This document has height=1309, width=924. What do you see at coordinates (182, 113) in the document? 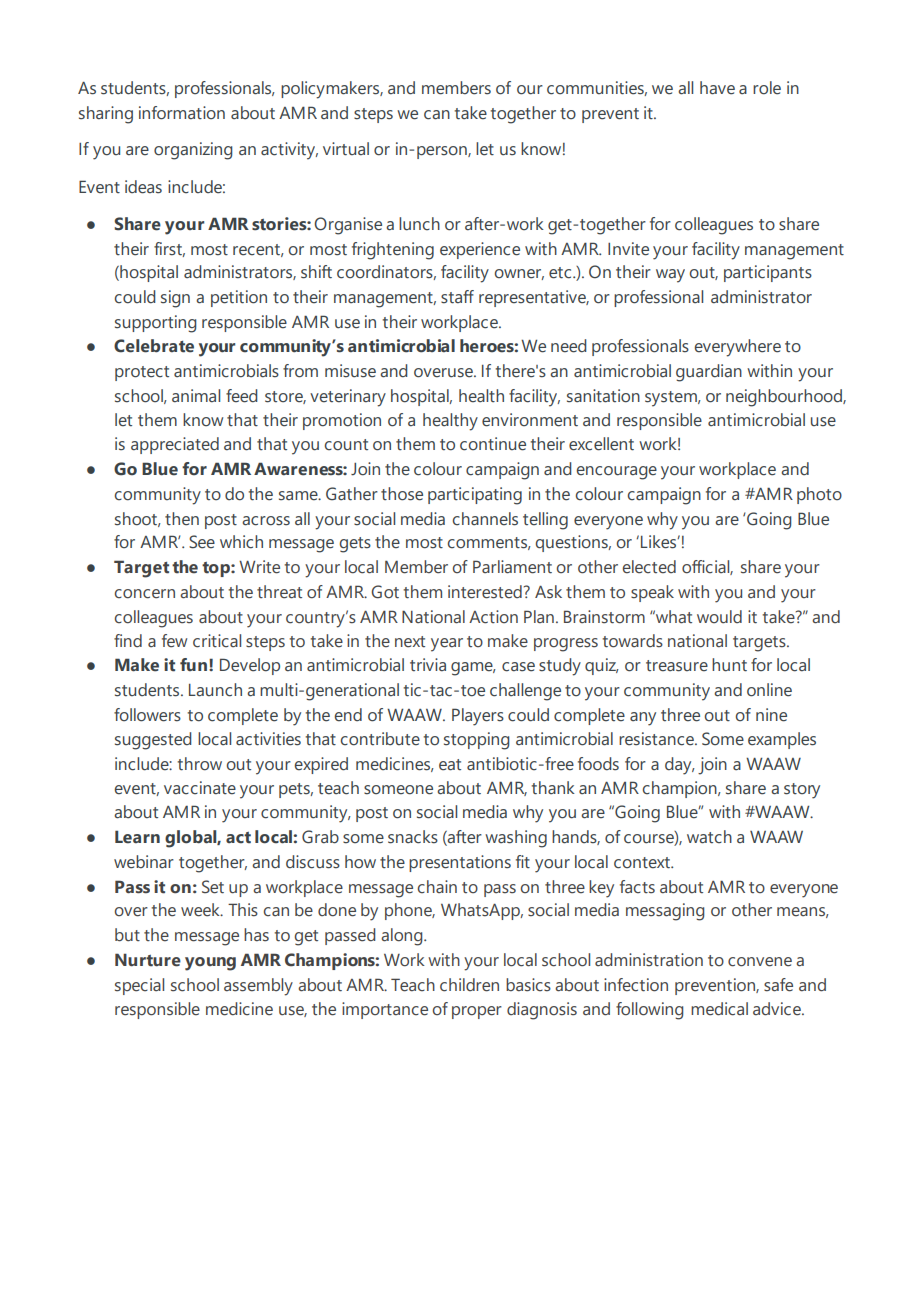
I see `information` at bounding box center [182, 113].
